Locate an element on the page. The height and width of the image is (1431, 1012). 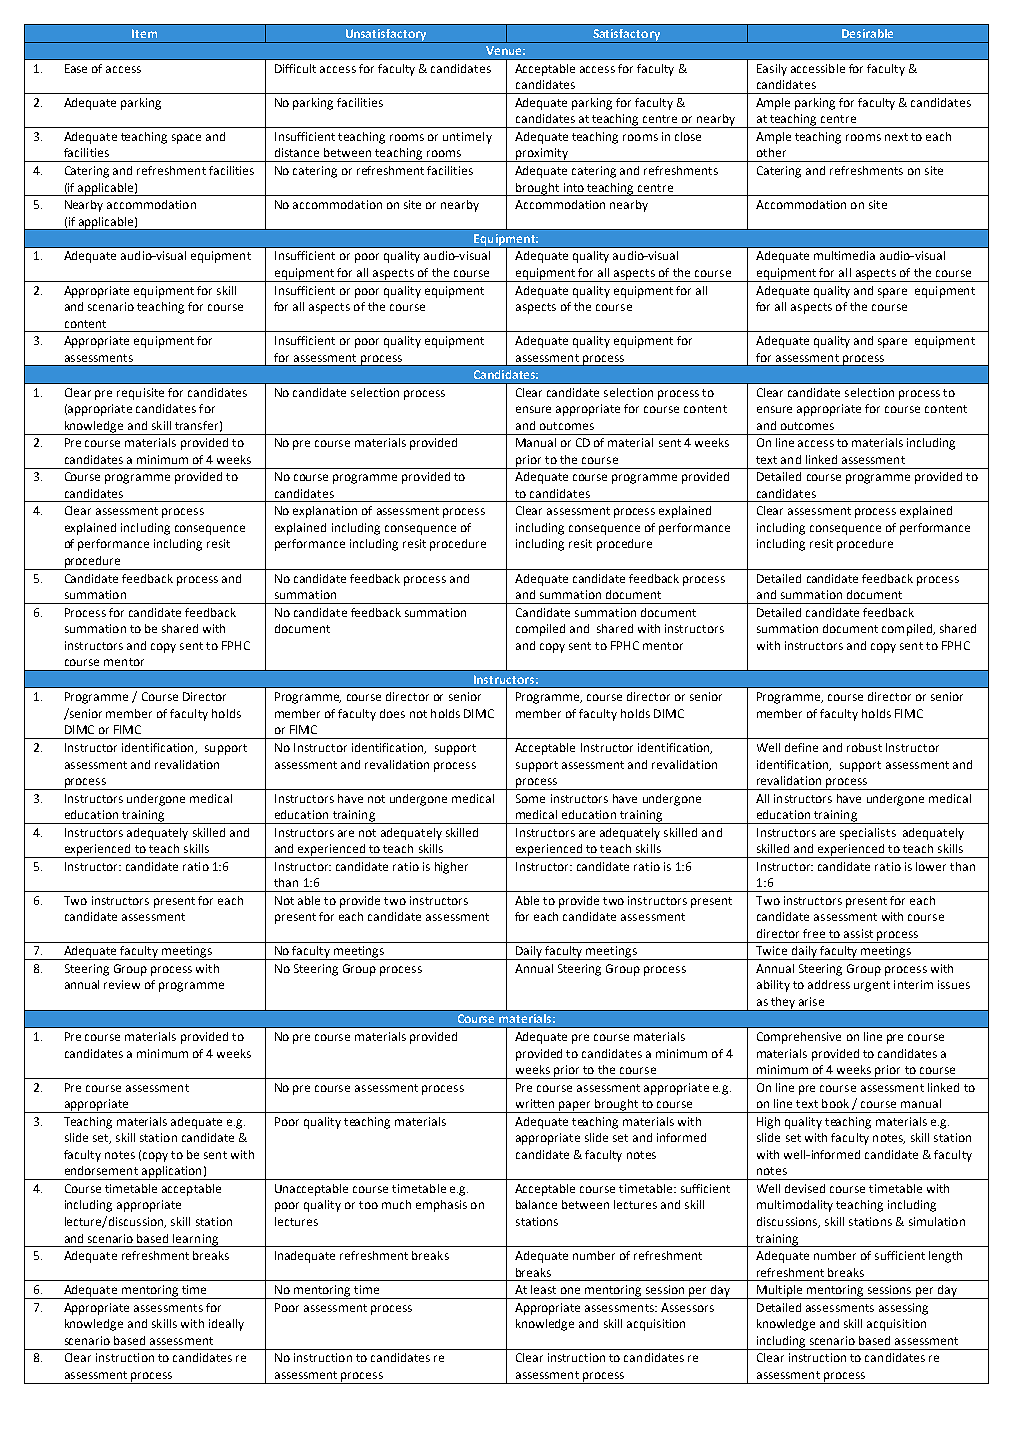
assessing is located at coordinates (903, 1309).
